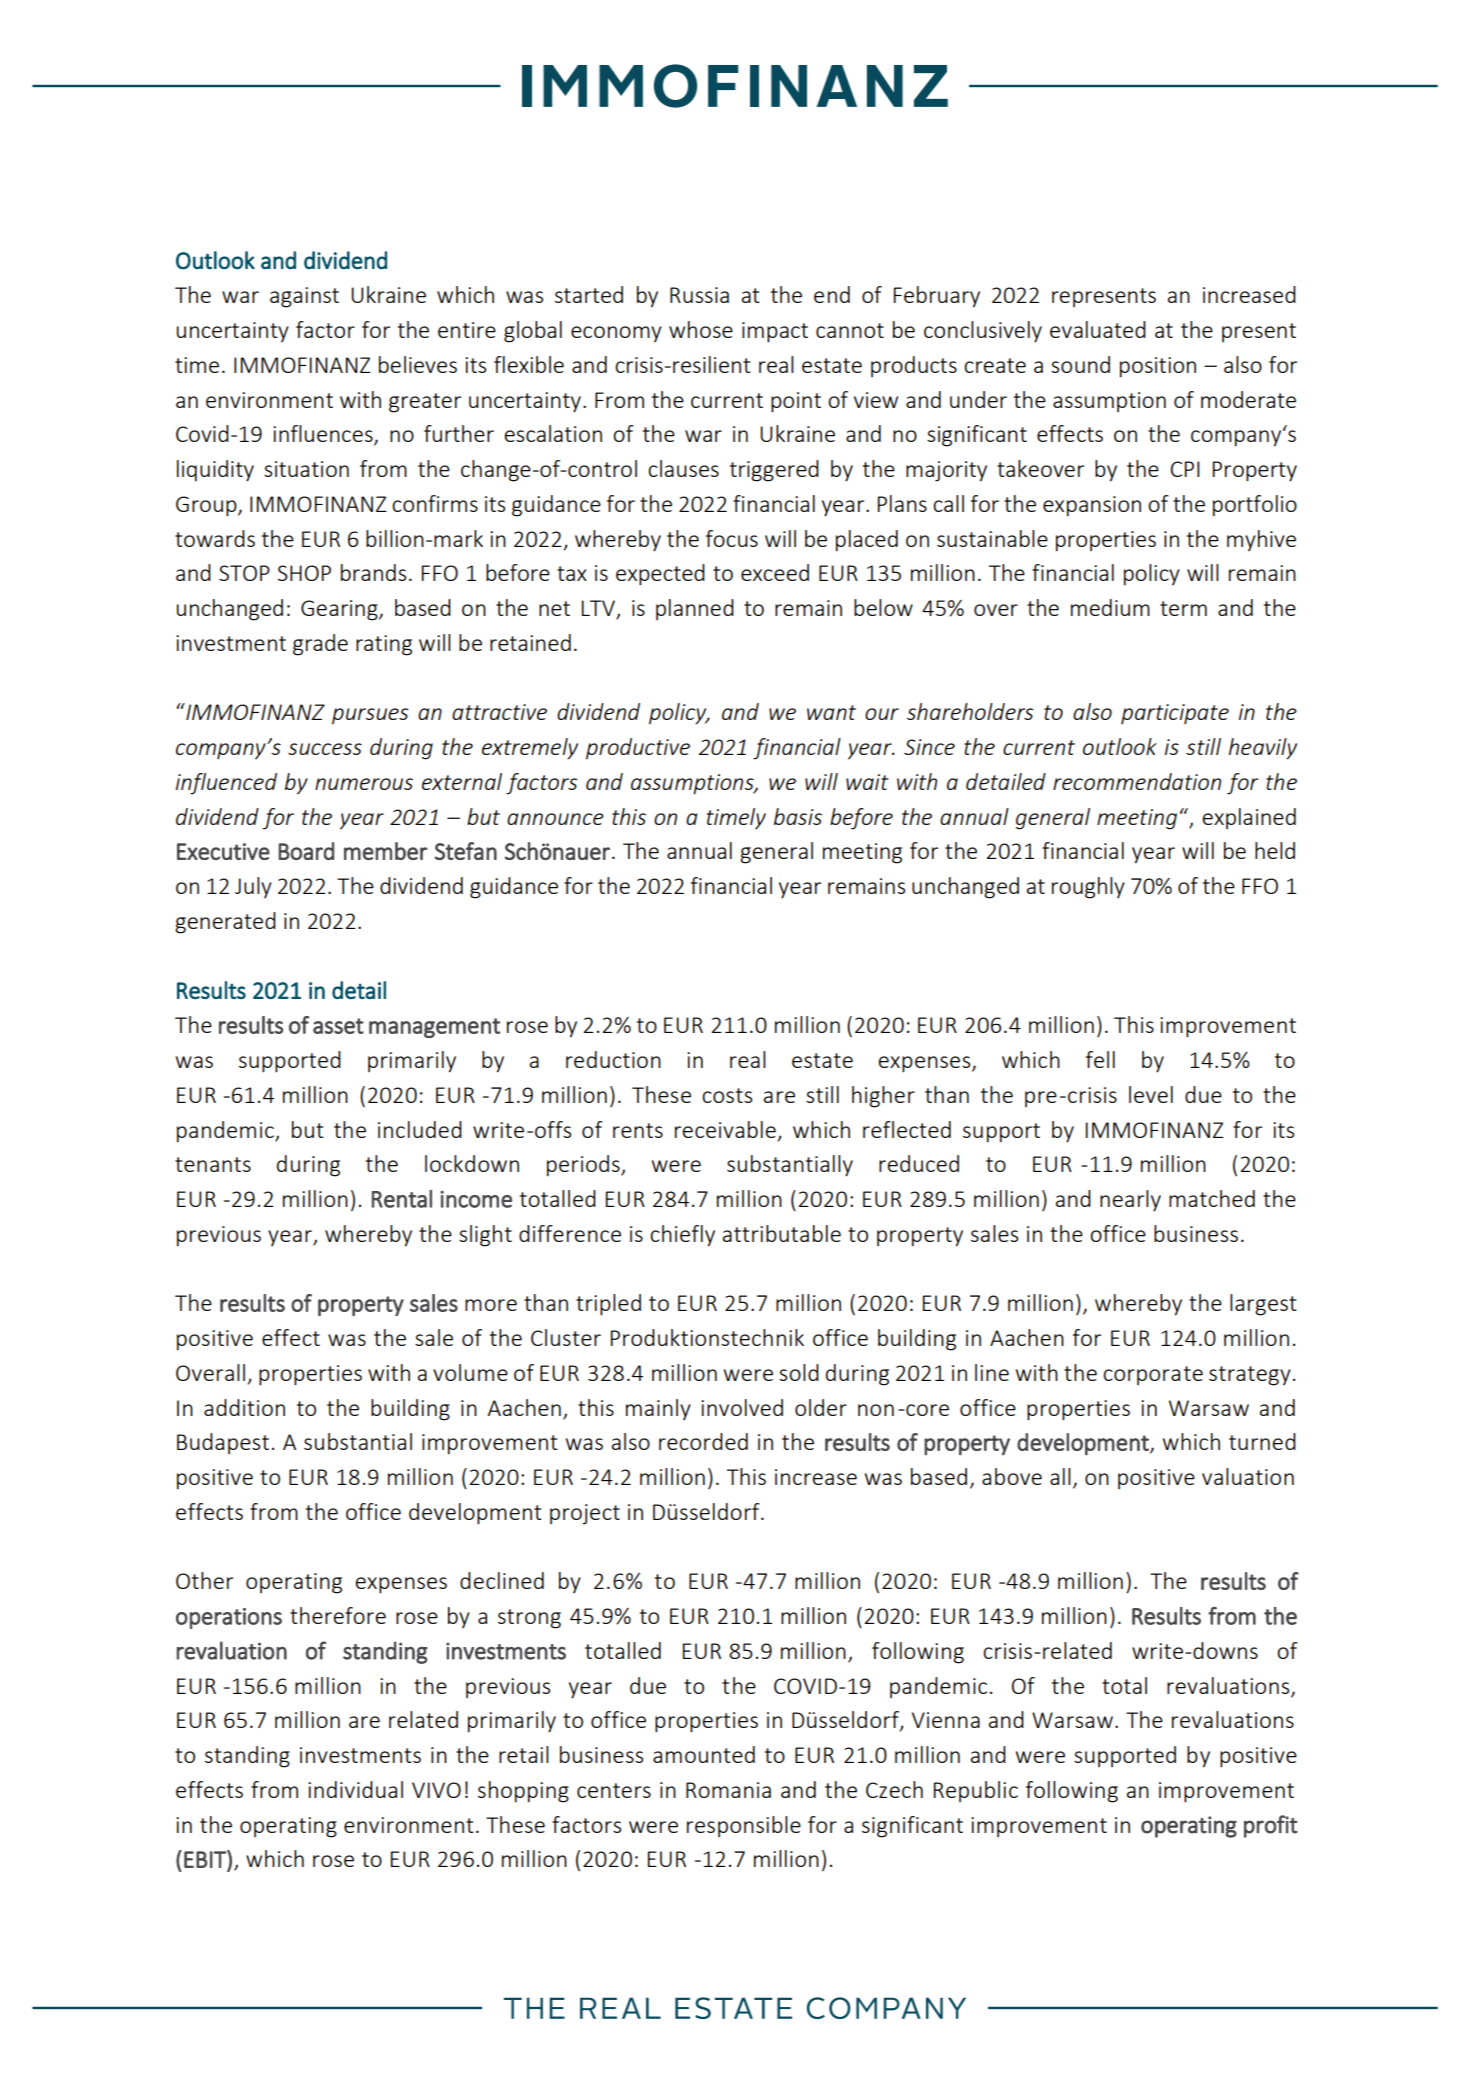  Describe the element at coordinates (355, 1789) in the page. I see `individual` at that location.
